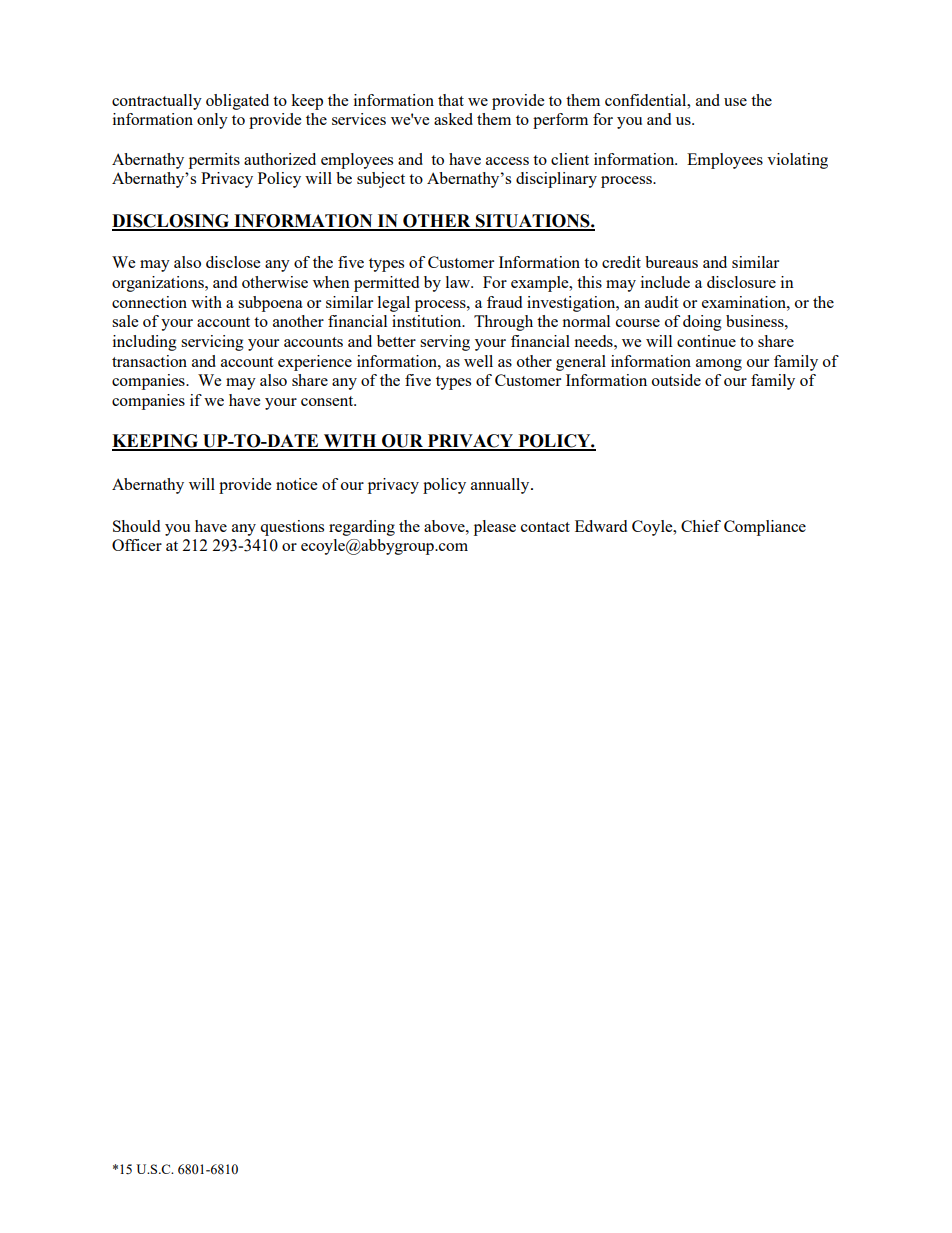  Describe the element at coordinates (233, 262) in the screenshot. I see `disclose` at that location.
